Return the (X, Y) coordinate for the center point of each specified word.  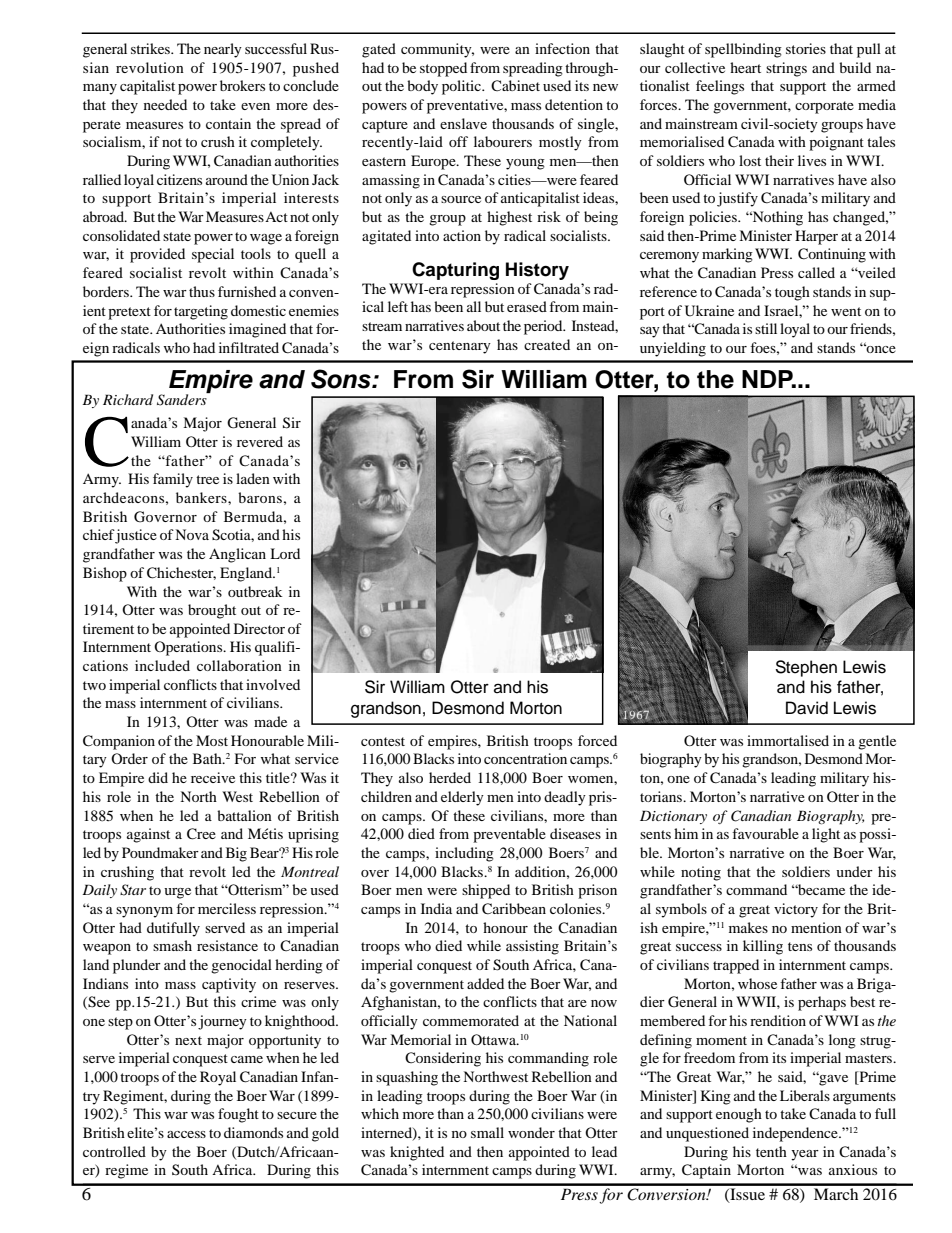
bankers (202, 497)
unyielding (673, 349)
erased (527, 306)
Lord (285, 553)
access (186, 1134)
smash (172, 945)
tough (792, 293)
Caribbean (514, 909)
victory (796, 910)
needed (165, 104)
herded (450, 777)
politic (463, 87)
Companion (119, 742)
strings (786, 69)
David (807, 708)
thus (202, 291)
